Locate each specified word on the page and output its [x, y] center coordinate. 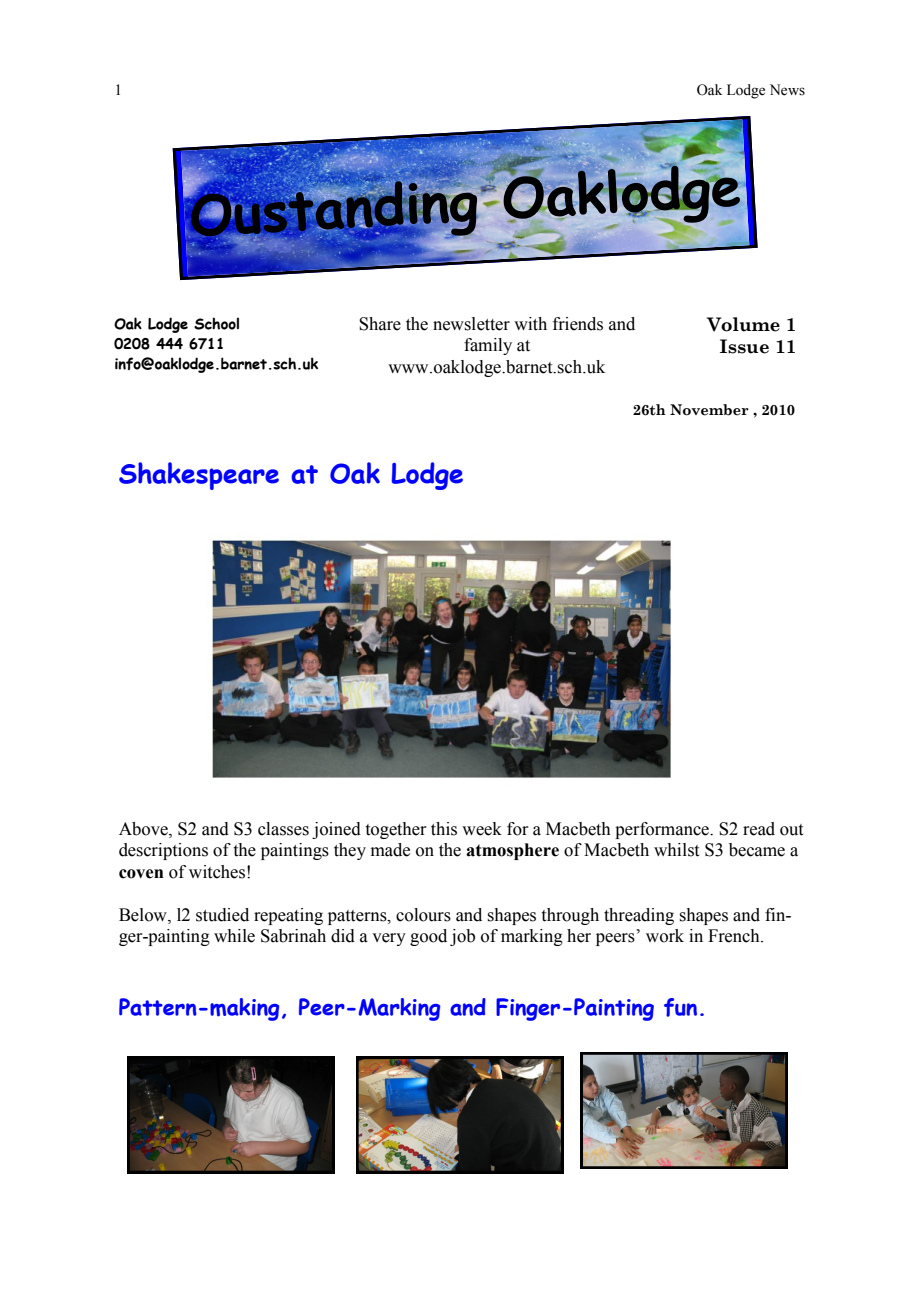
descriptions [163, 851]
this [444, 829]
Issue [744, 346]
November [709, 410]
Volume [743, 324]
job [462, 937]
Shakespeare [199, 476]
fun [680, 1007]
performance [663, 830]
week [482, 829]
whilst [676, 850]
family [488, 346]
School [216, 323]
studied [222, 915]
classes [283, 829]
